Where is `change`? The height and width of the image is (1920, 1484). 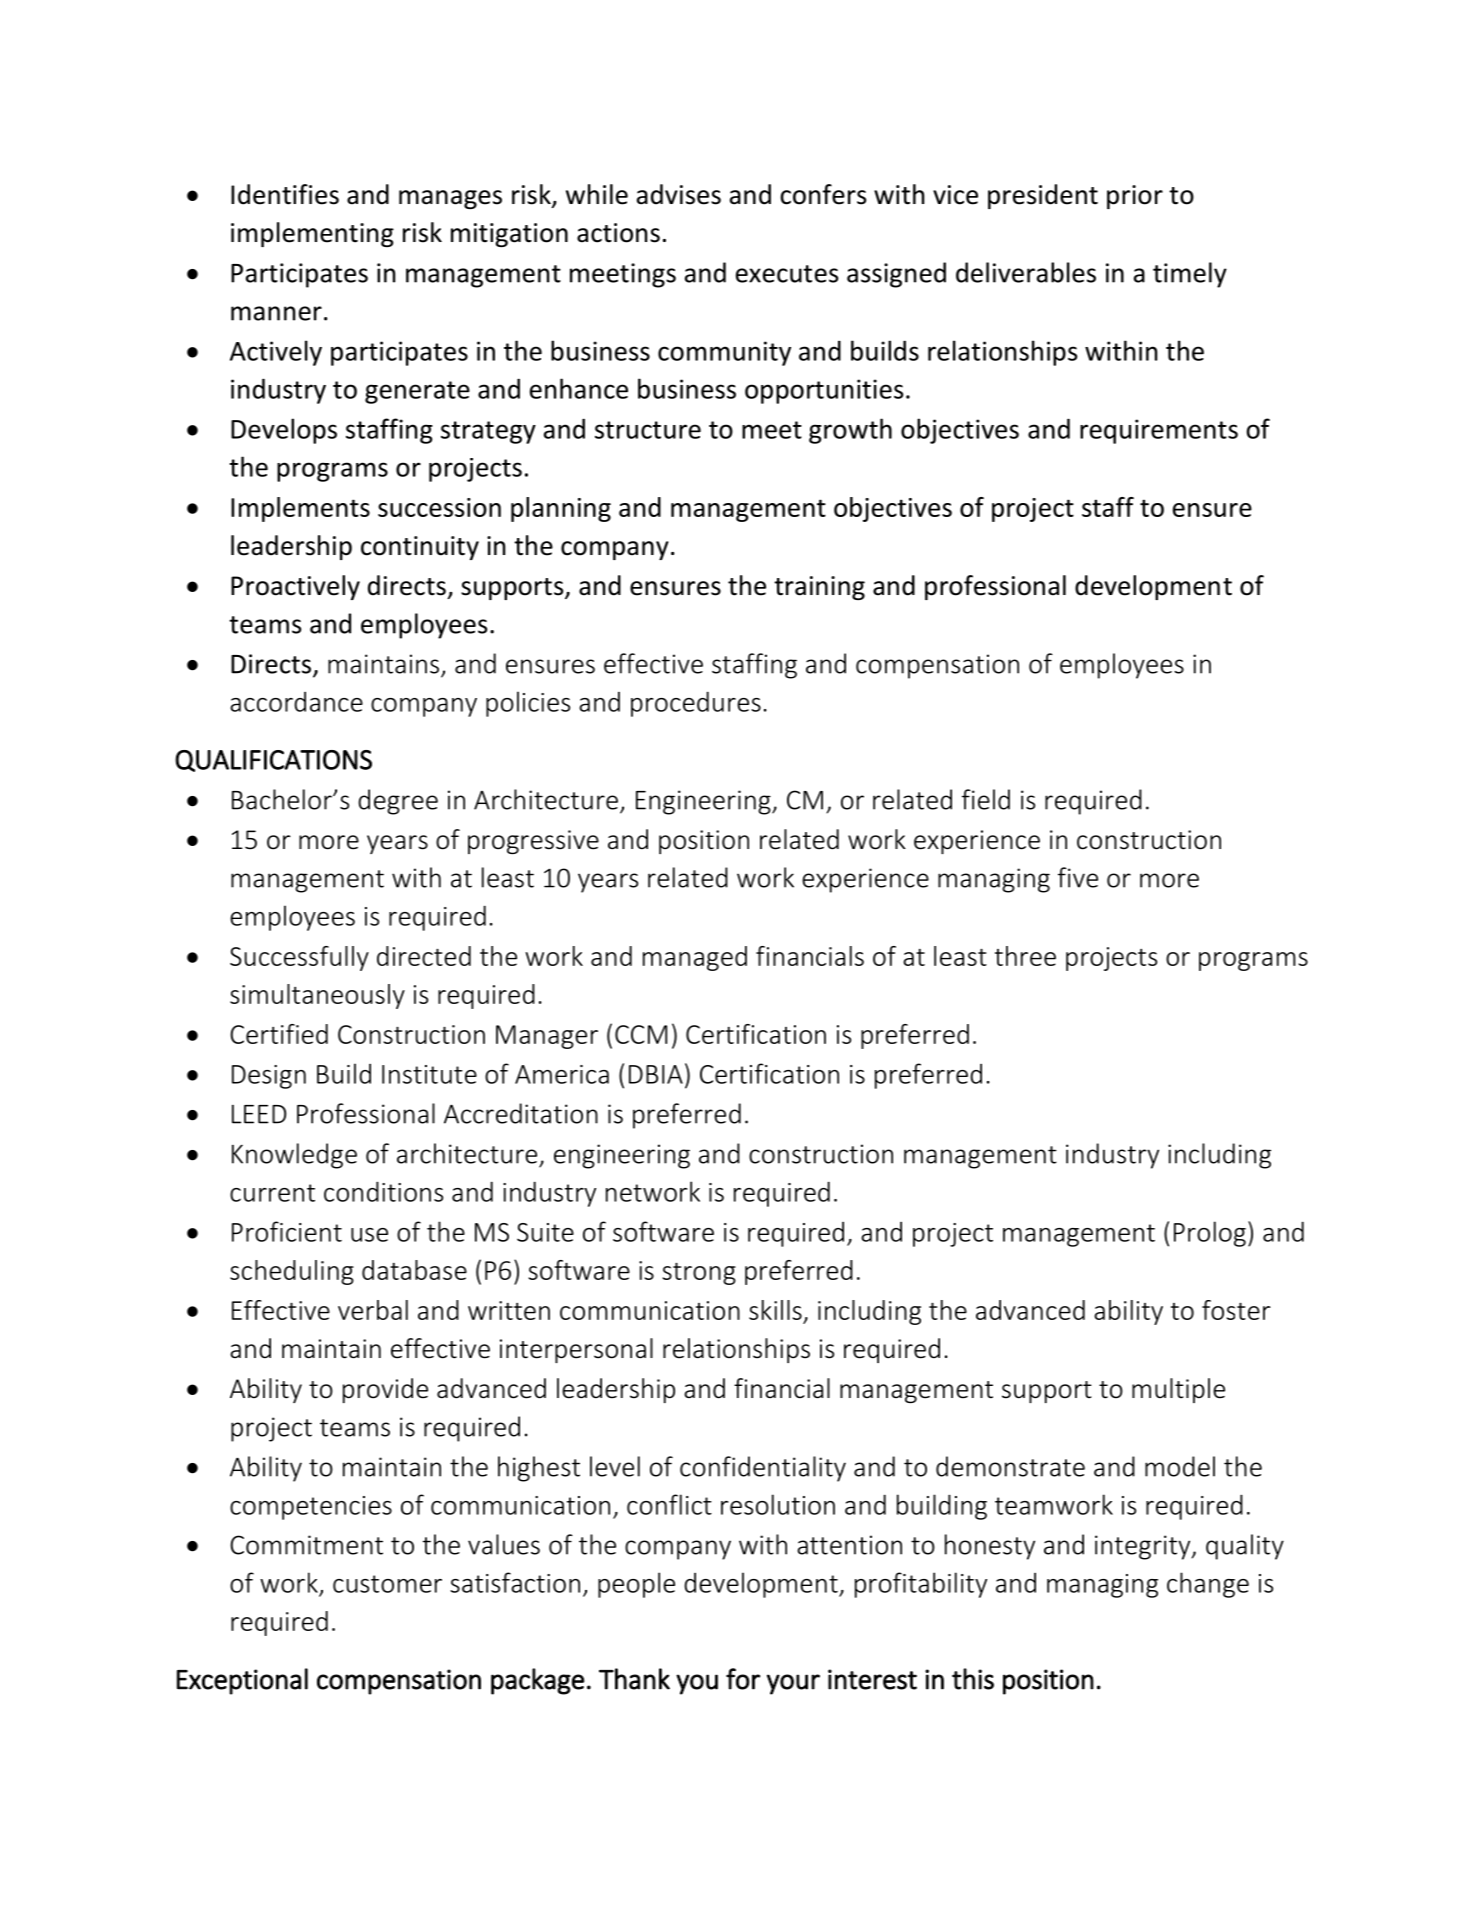 change is located at coordinates (1208, 1585).
